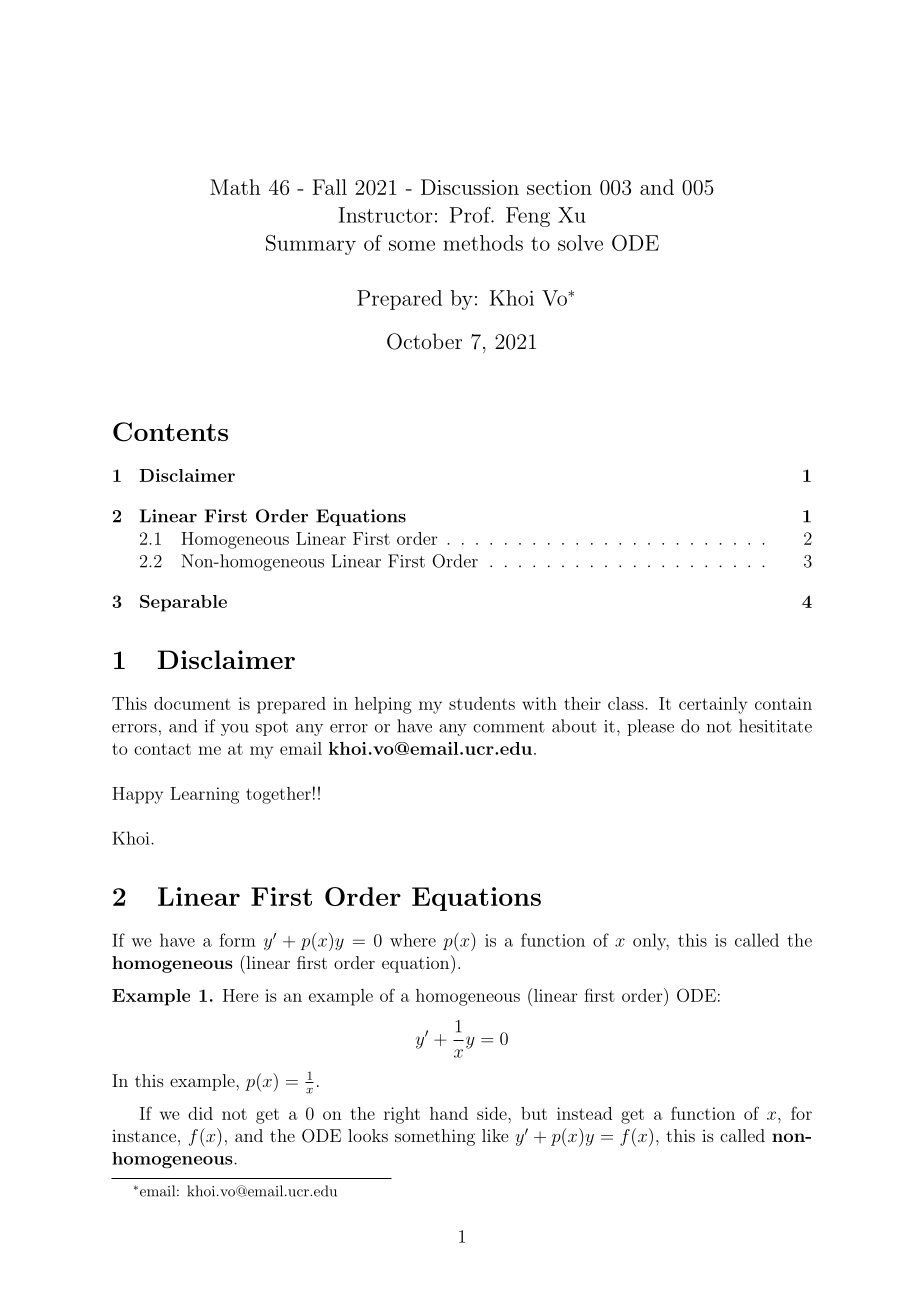  Describe the element at coordinates (235, 187) in the document. I see `Math` at that location.
